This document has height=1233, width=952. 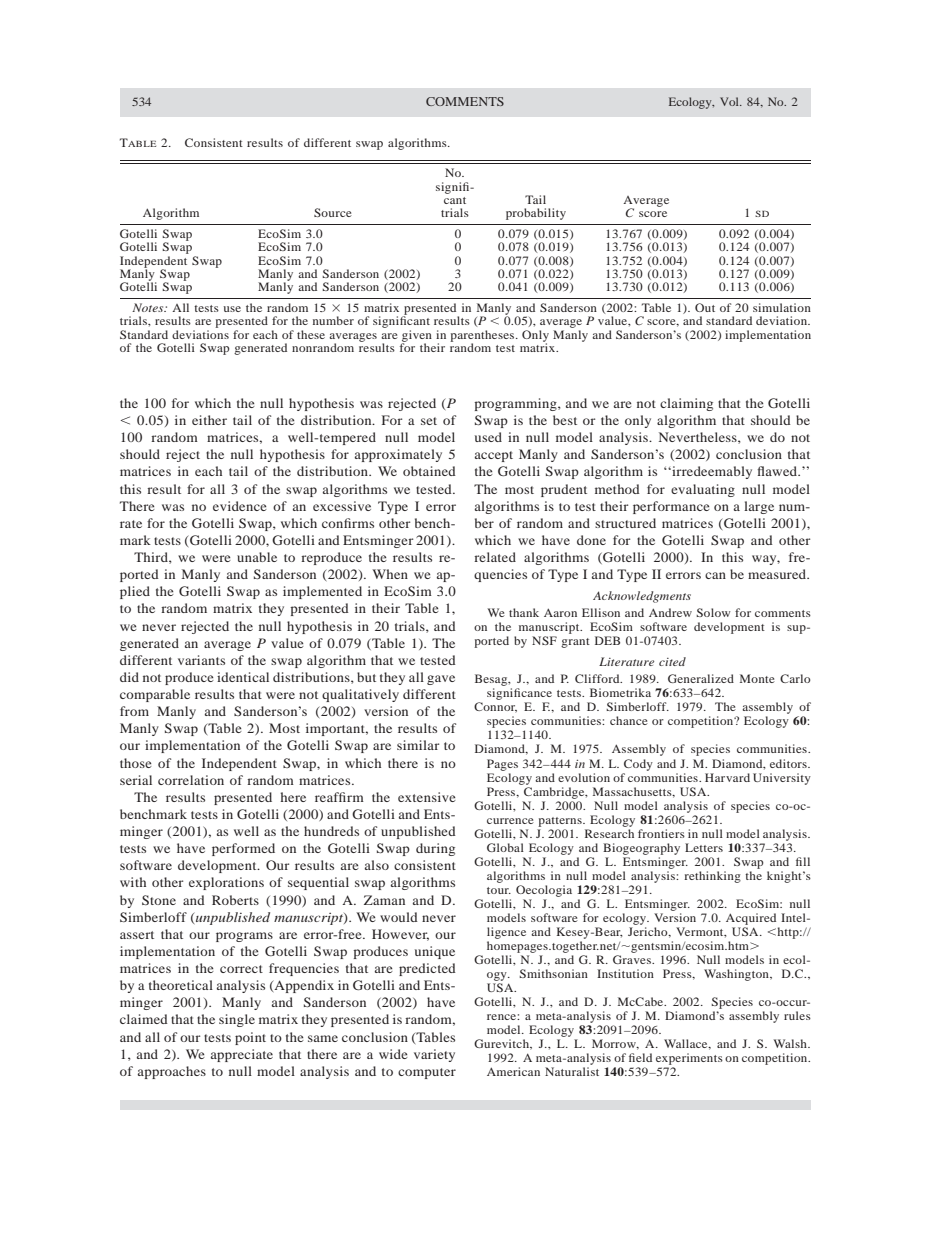 What do you see at coordinates (704, 847) in the document?
I see `Letters` at bounding box center [704, 847].
